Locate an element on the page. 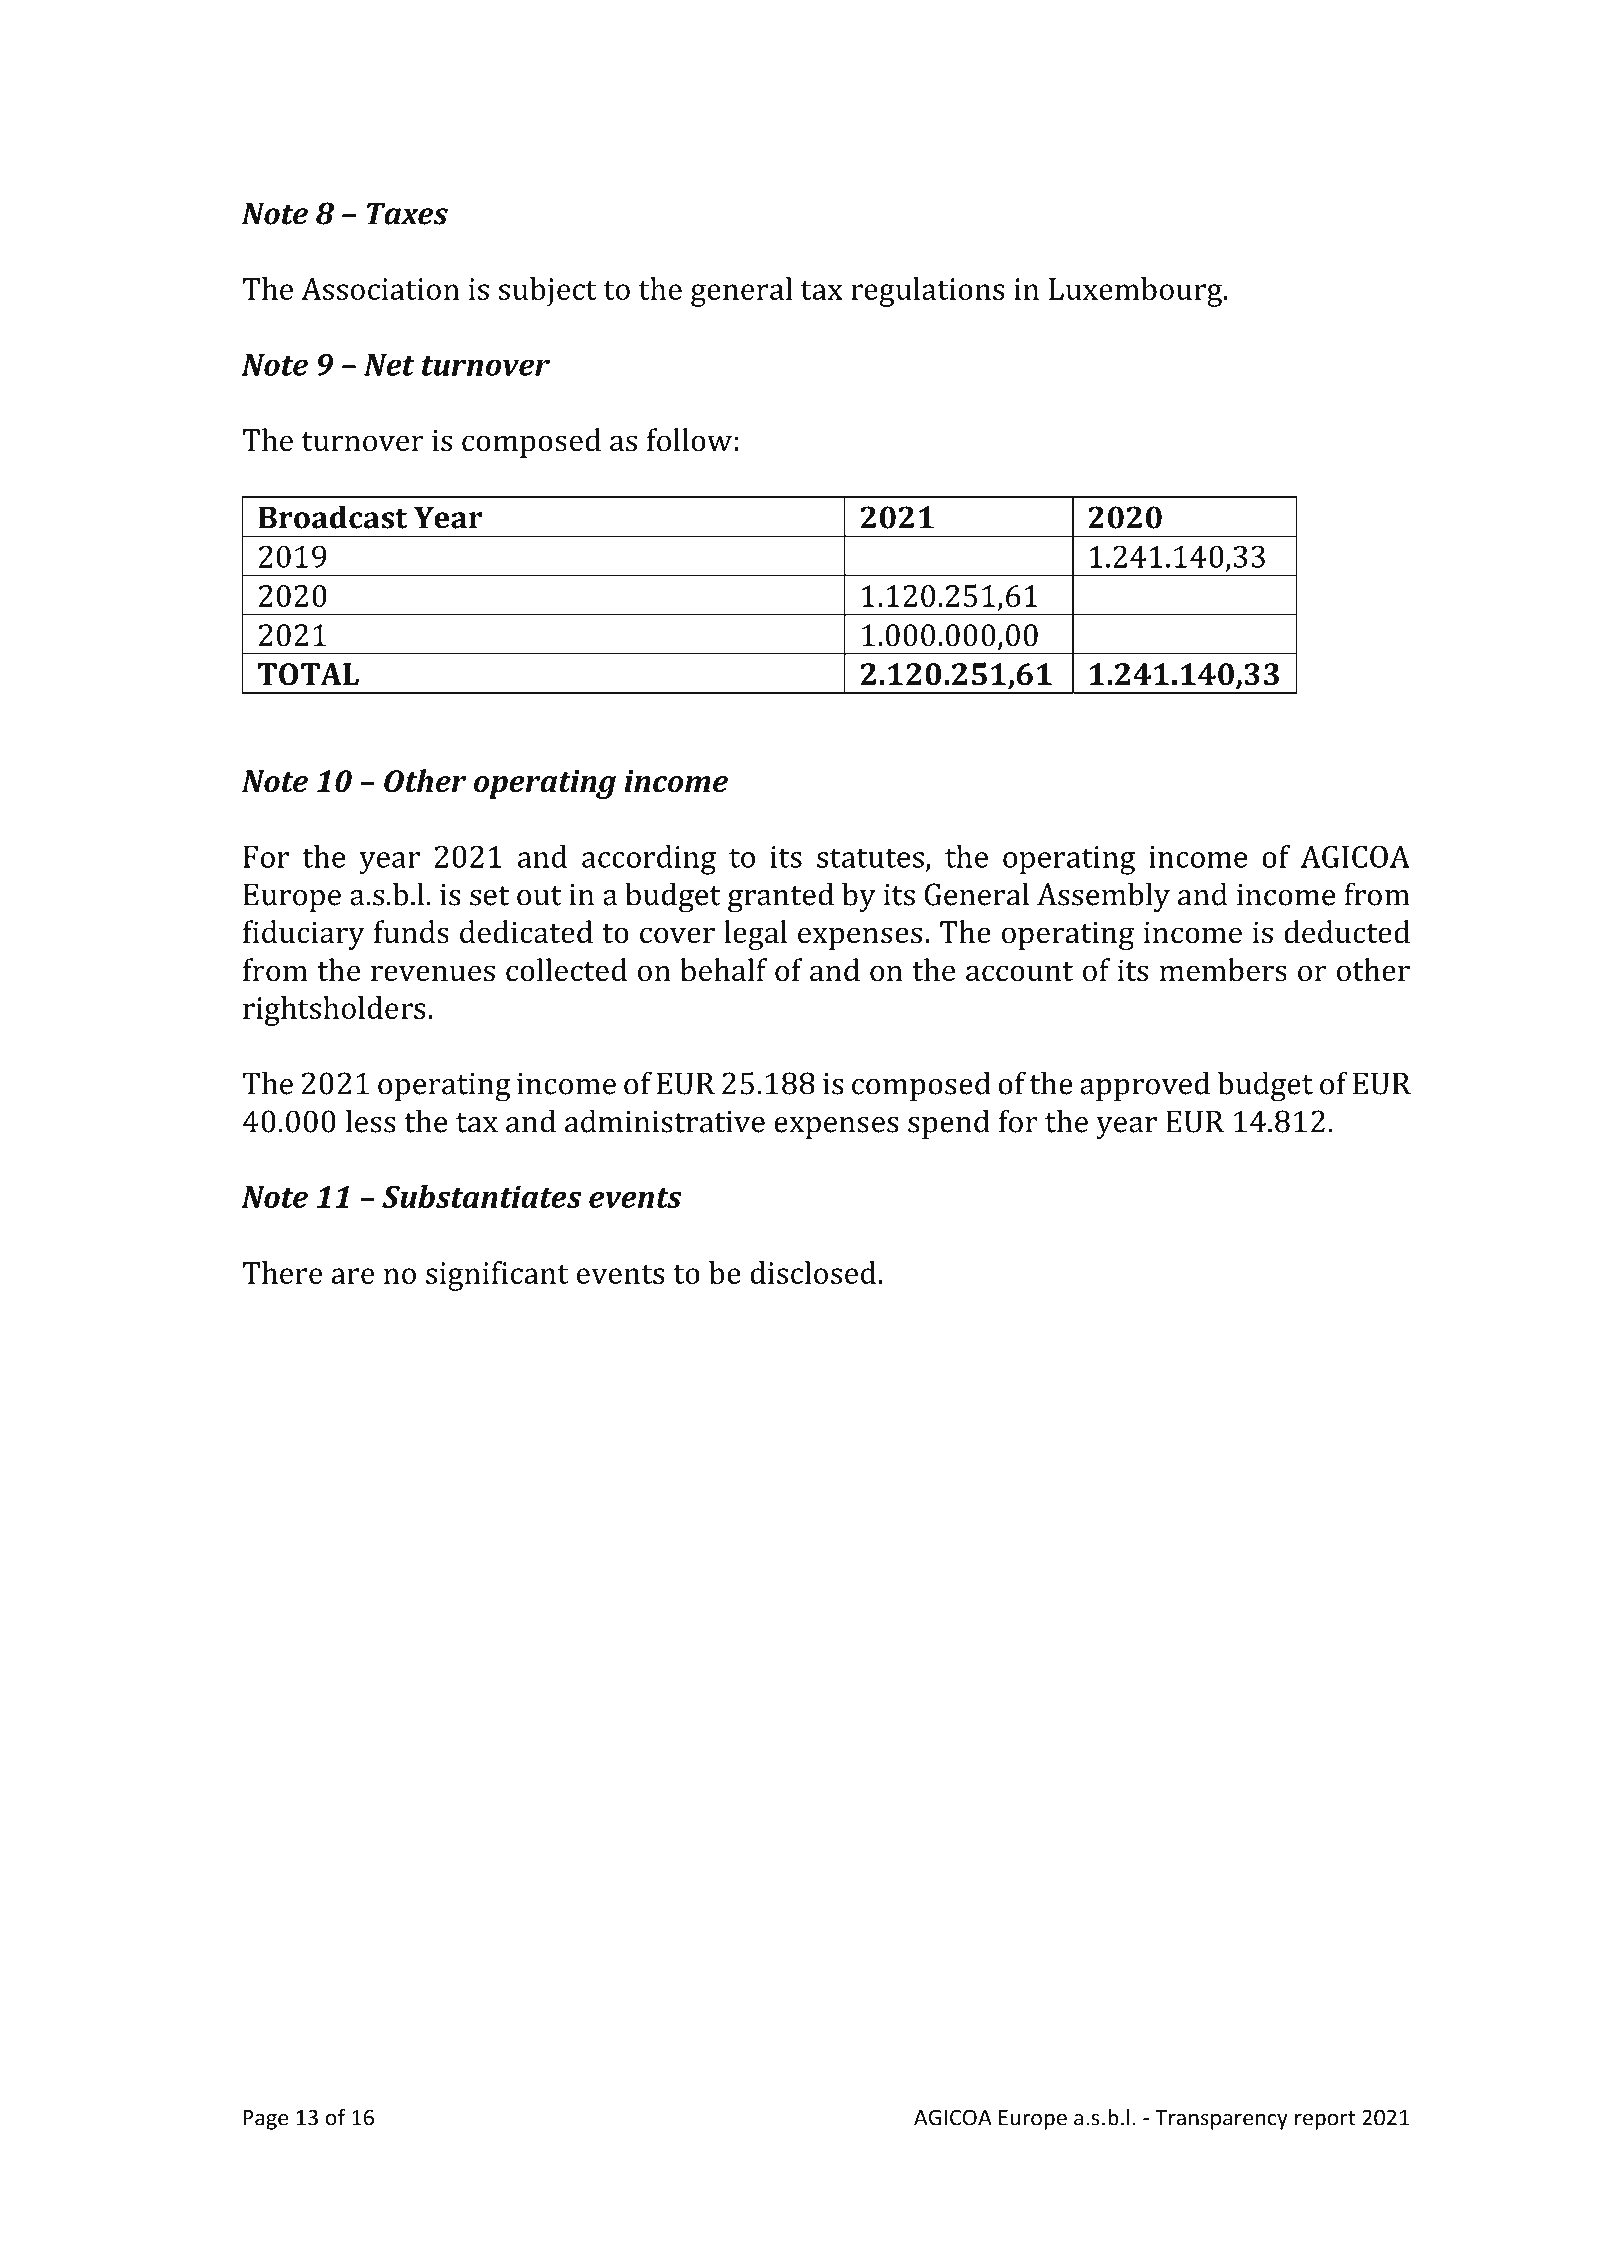 This image has width=1601, height=2264. disclosed is located at coordinates (814, 1272).
